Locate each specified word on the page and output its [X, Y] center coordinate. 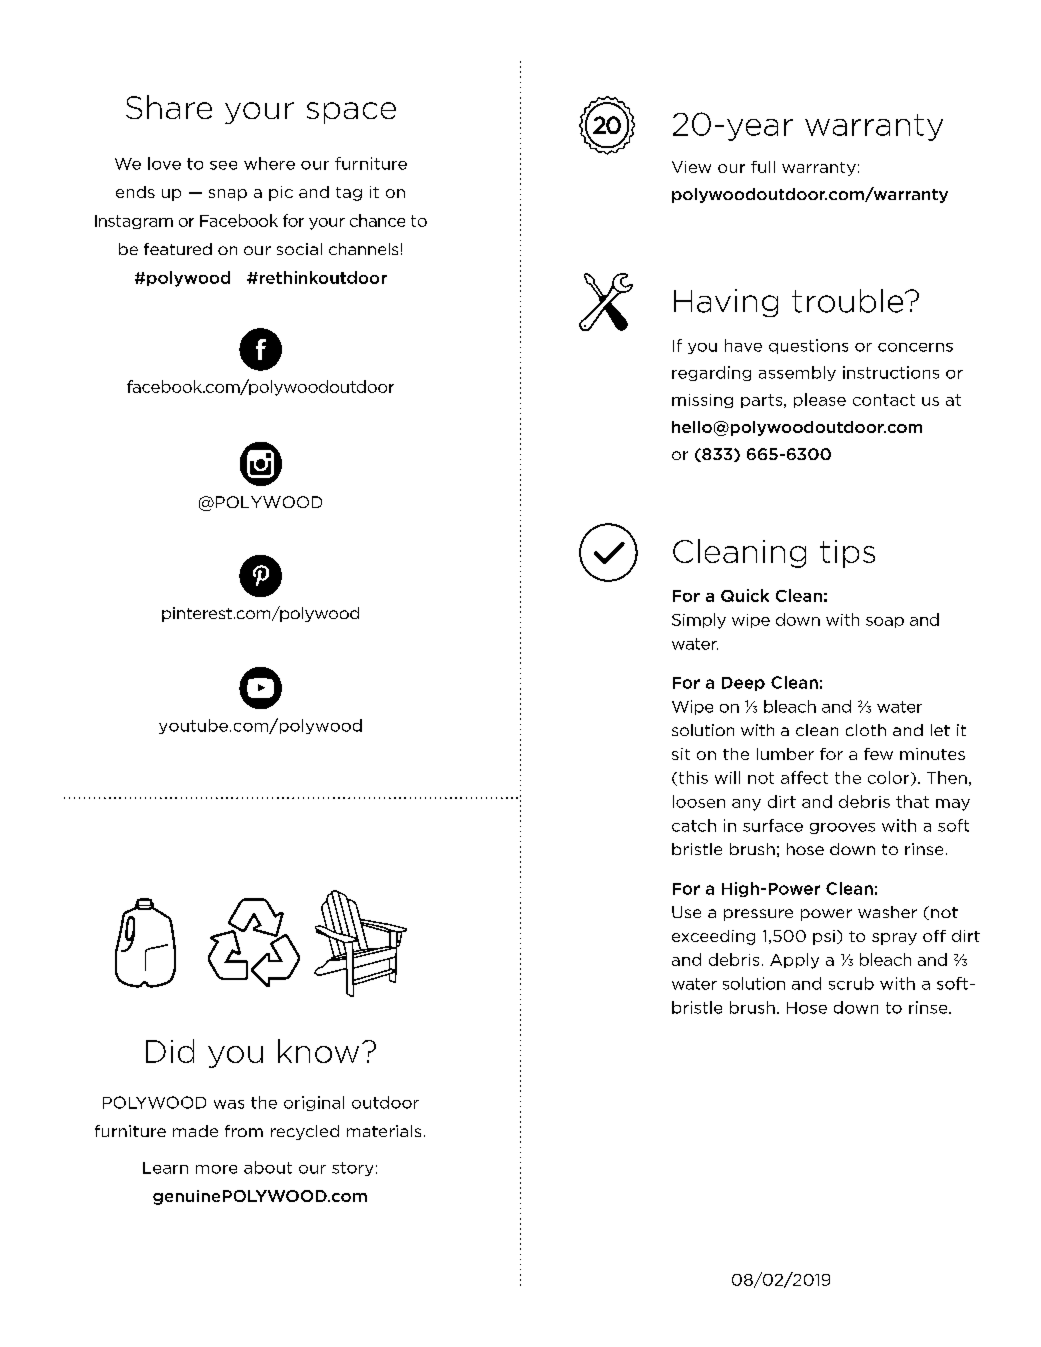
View [691, 167]
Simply [699, 621]
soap [885, 622]
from [244, 1131]
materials [384, 1131]
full [763, 167]
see [223, 165]
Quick [745, 595]
